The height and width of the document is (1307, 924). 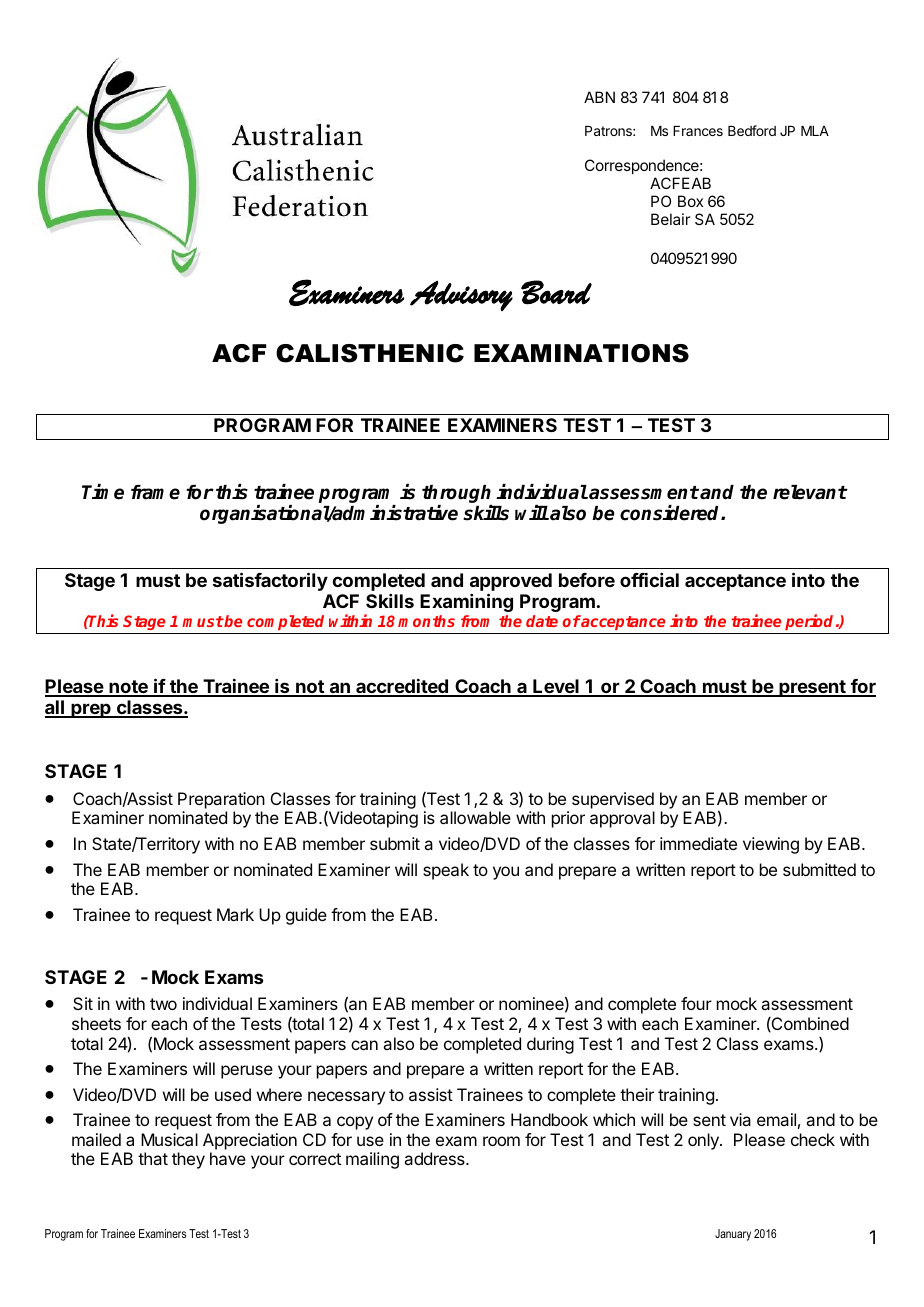 I want to click on through, so click(x=457, y=495).
